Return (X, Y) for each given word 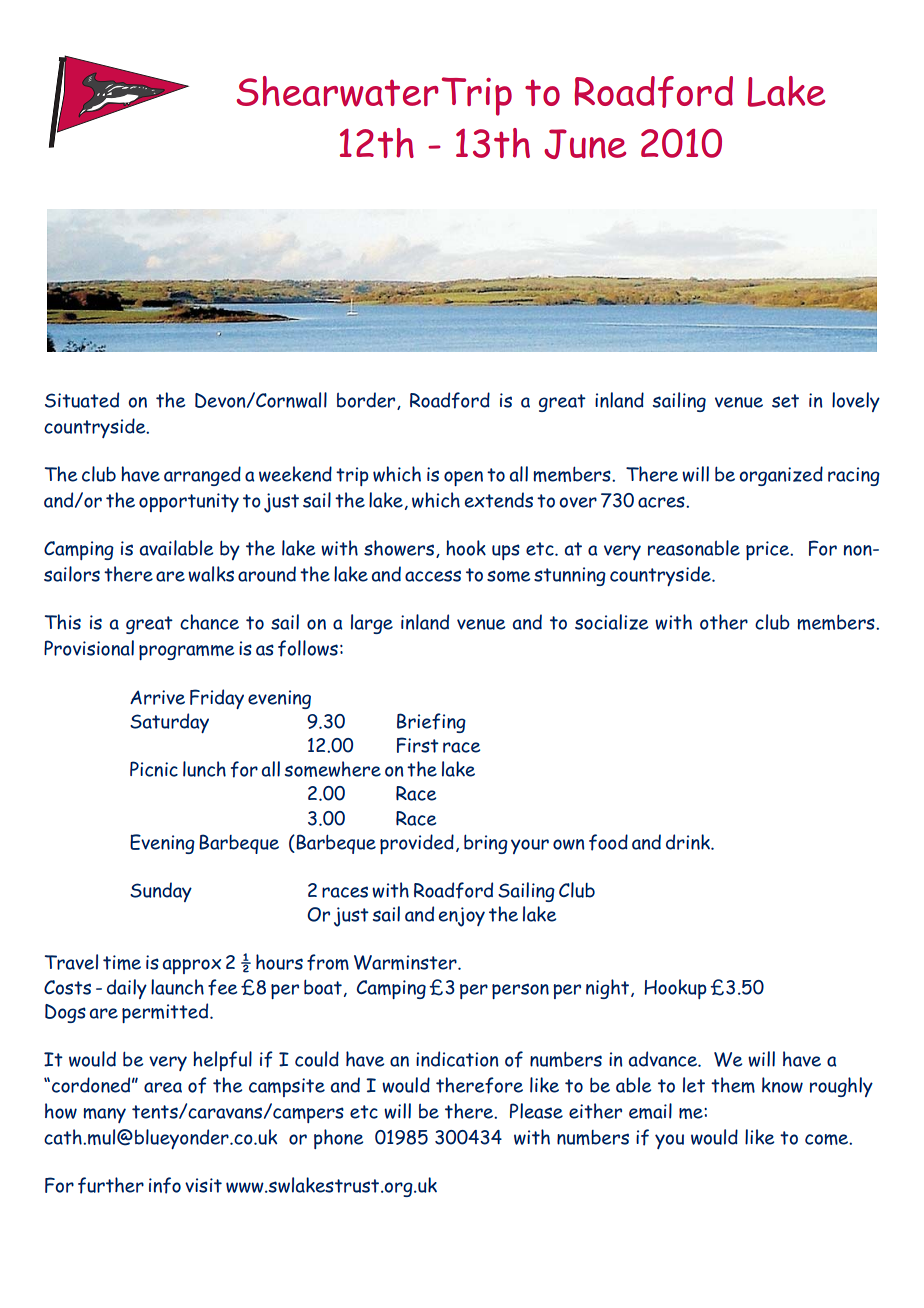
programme (186, 652)
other (724, 622)
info (165, 1185)
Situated (82, 400)
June (585, 144)
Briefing (431, 723)
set (785, 401)
